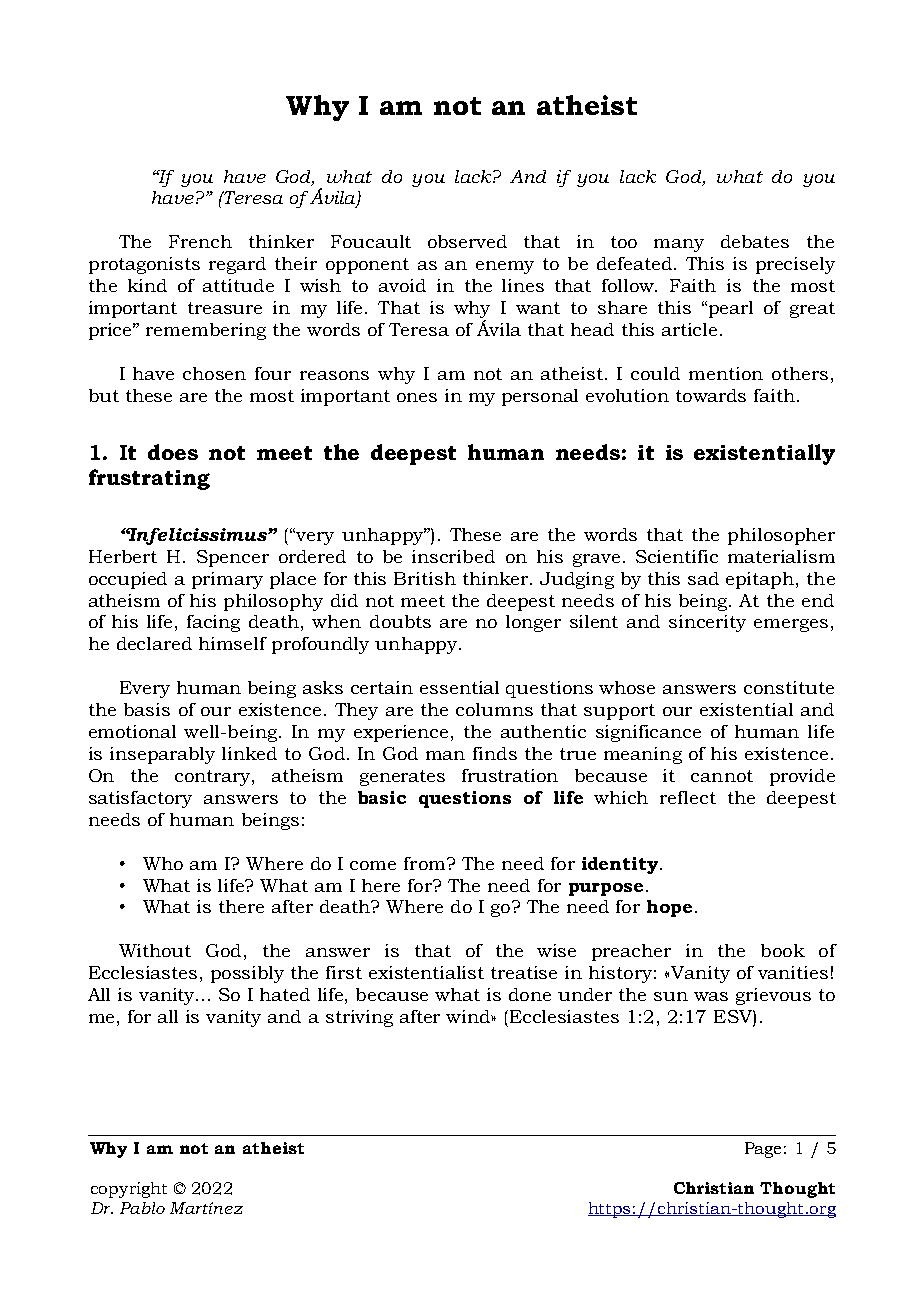 This screenshot has height=1308, width=924. I want to click on French, so click(200, 241).
